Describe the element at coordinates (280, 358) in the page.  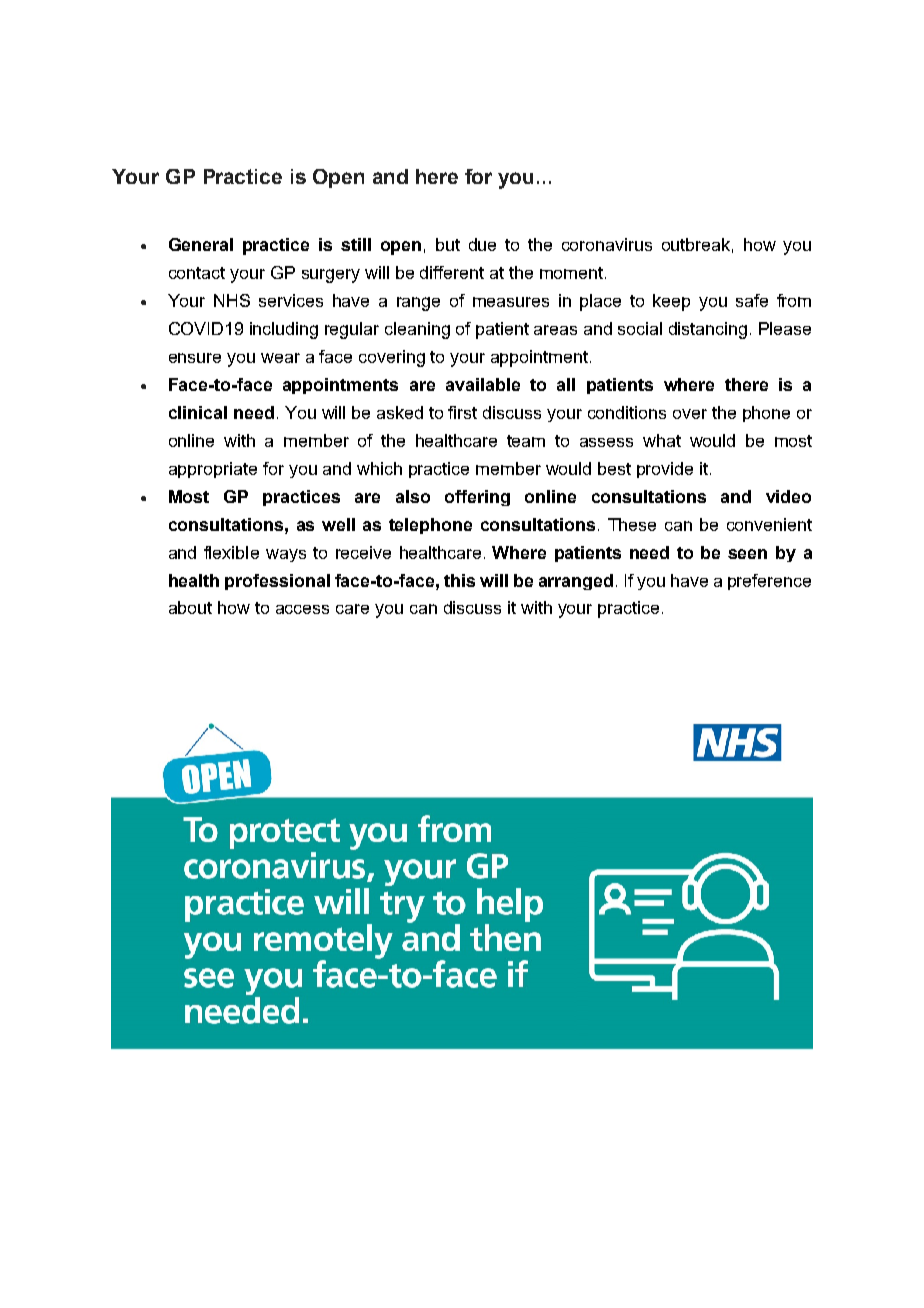
I see `wear` at that location.
